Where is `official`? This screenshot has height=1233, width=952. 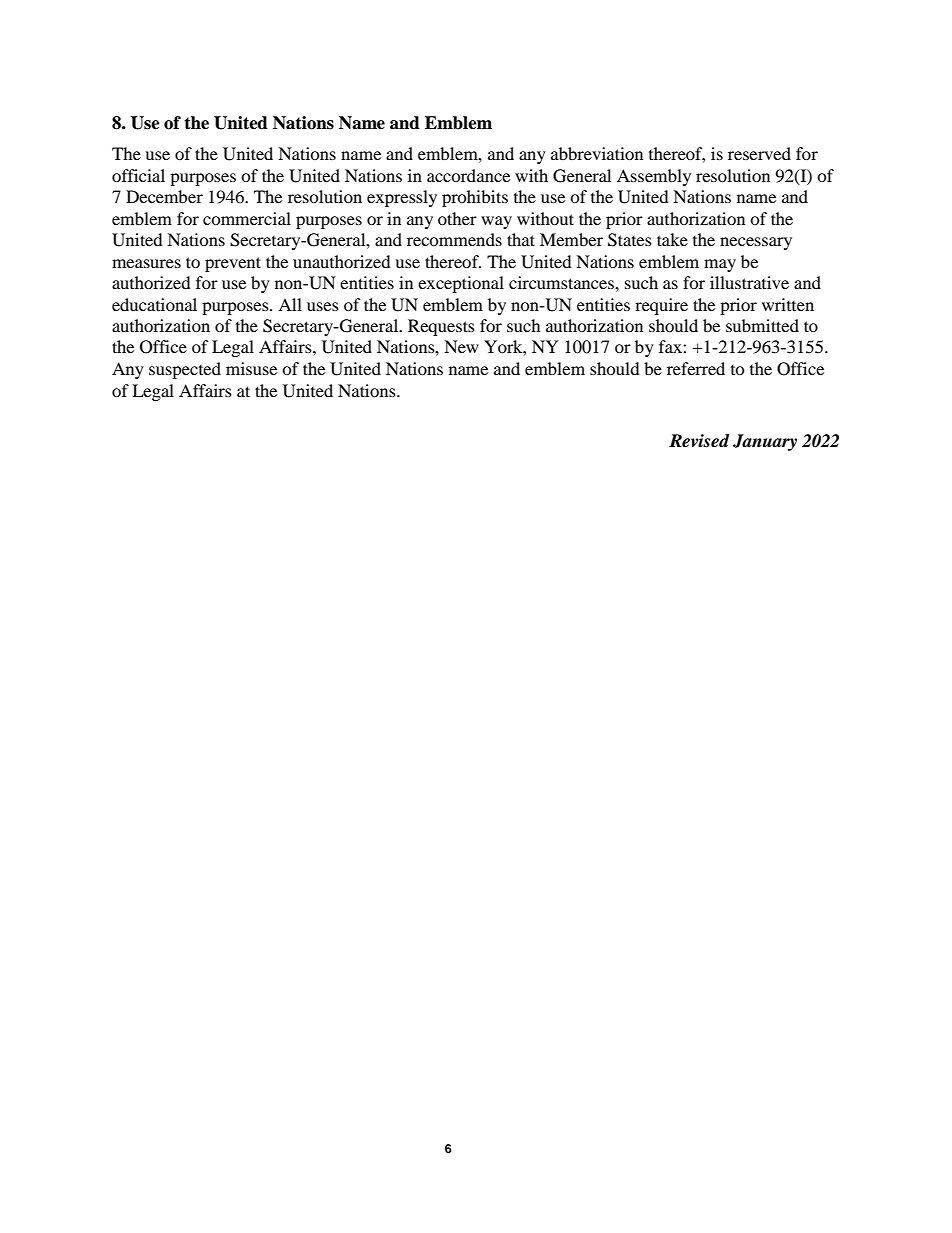 official is located at coordinates (138, 175).
